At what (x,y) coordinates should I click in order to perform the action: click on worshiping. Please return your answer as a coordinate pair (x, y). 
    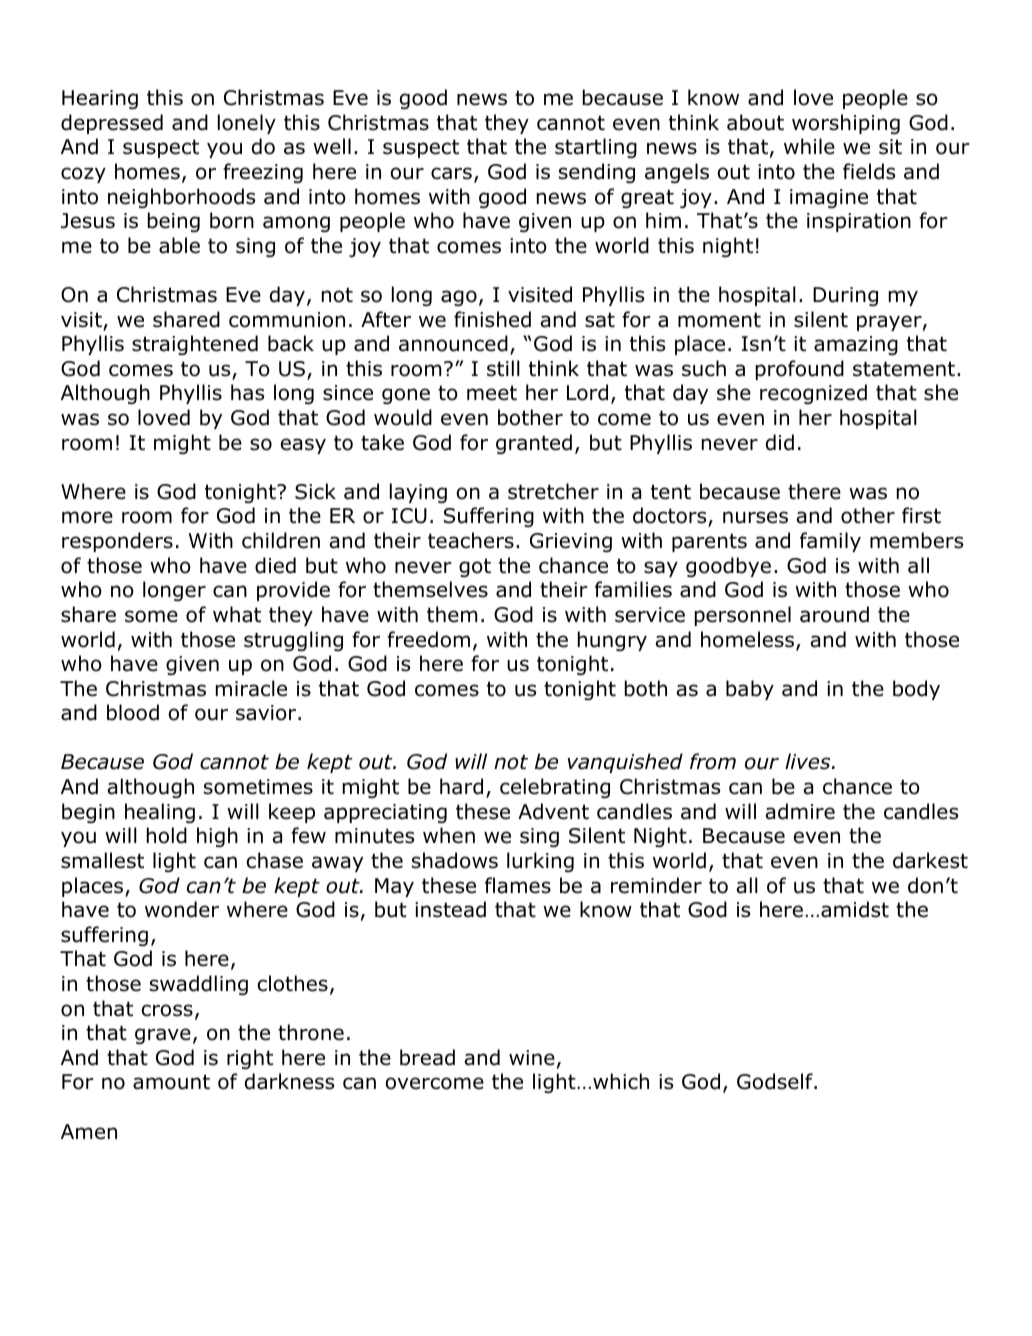
    Looking at the image, I should click on (846, 124).
